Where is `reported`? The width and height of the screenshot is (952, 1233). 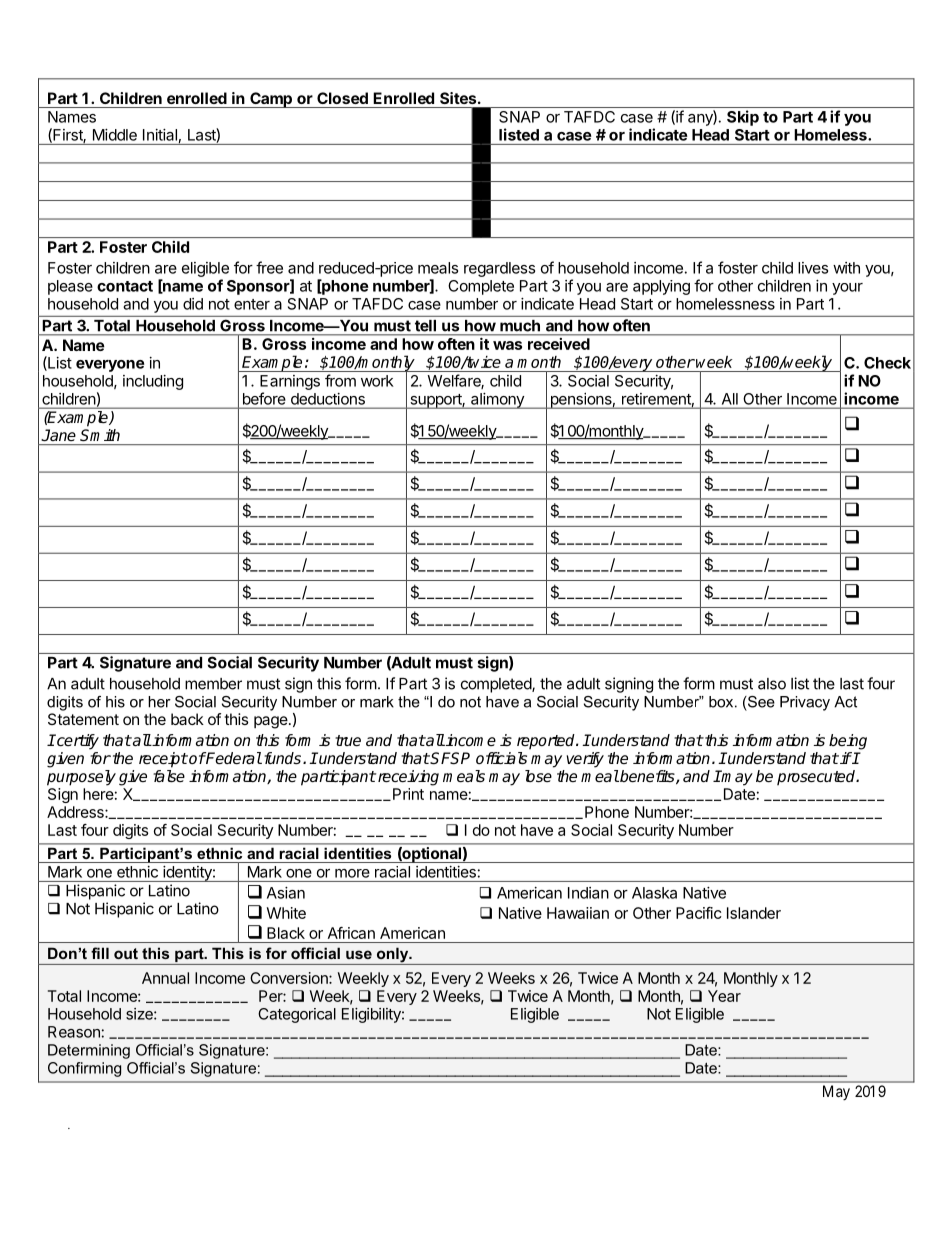
reported is located at coordinates (547, 742).
